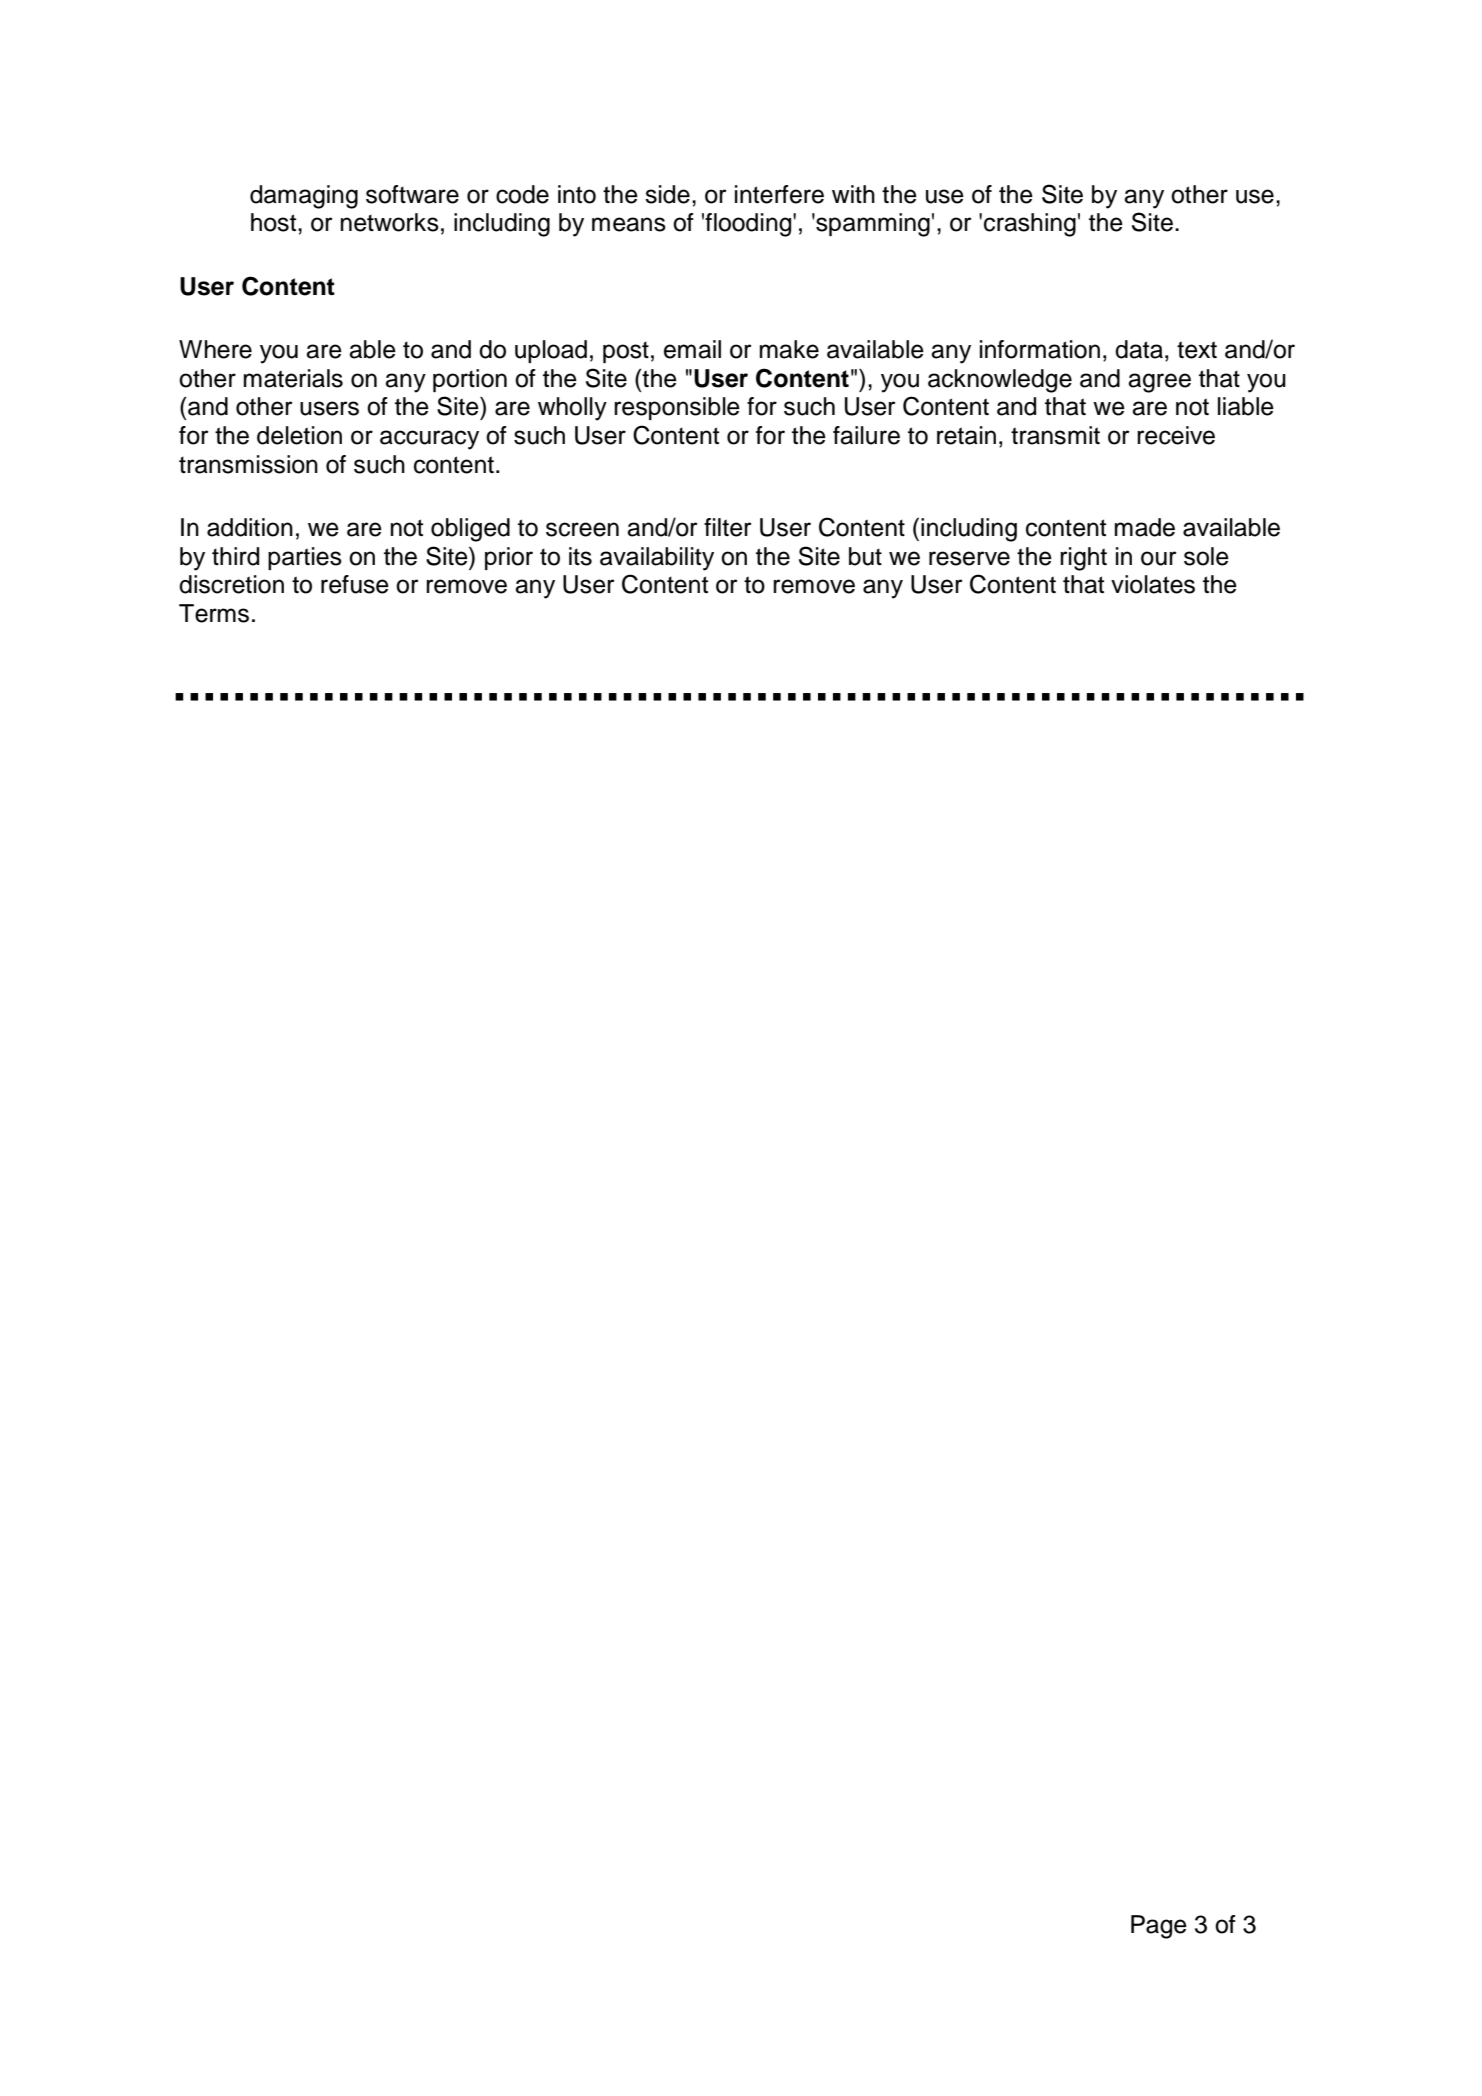 The width and height of the page is (1482, 2096). Describe the element at coordinates (1030, 225) in the page. I see `crashing` at that location.
